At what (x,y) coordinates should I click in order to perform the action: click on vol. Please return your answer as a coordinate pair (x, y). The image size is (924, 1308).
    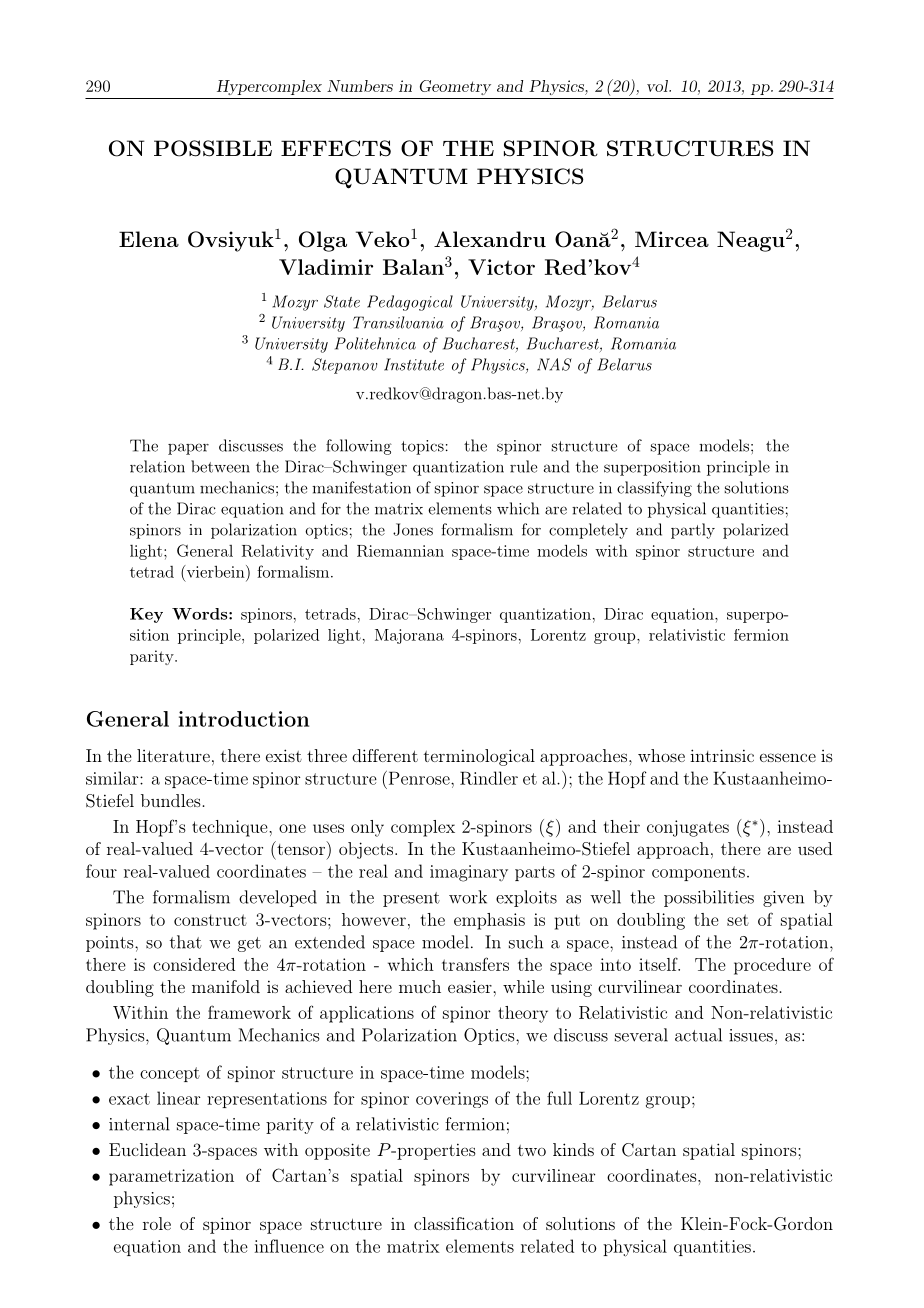
    Looking at the image, I should click on (658, 86).
